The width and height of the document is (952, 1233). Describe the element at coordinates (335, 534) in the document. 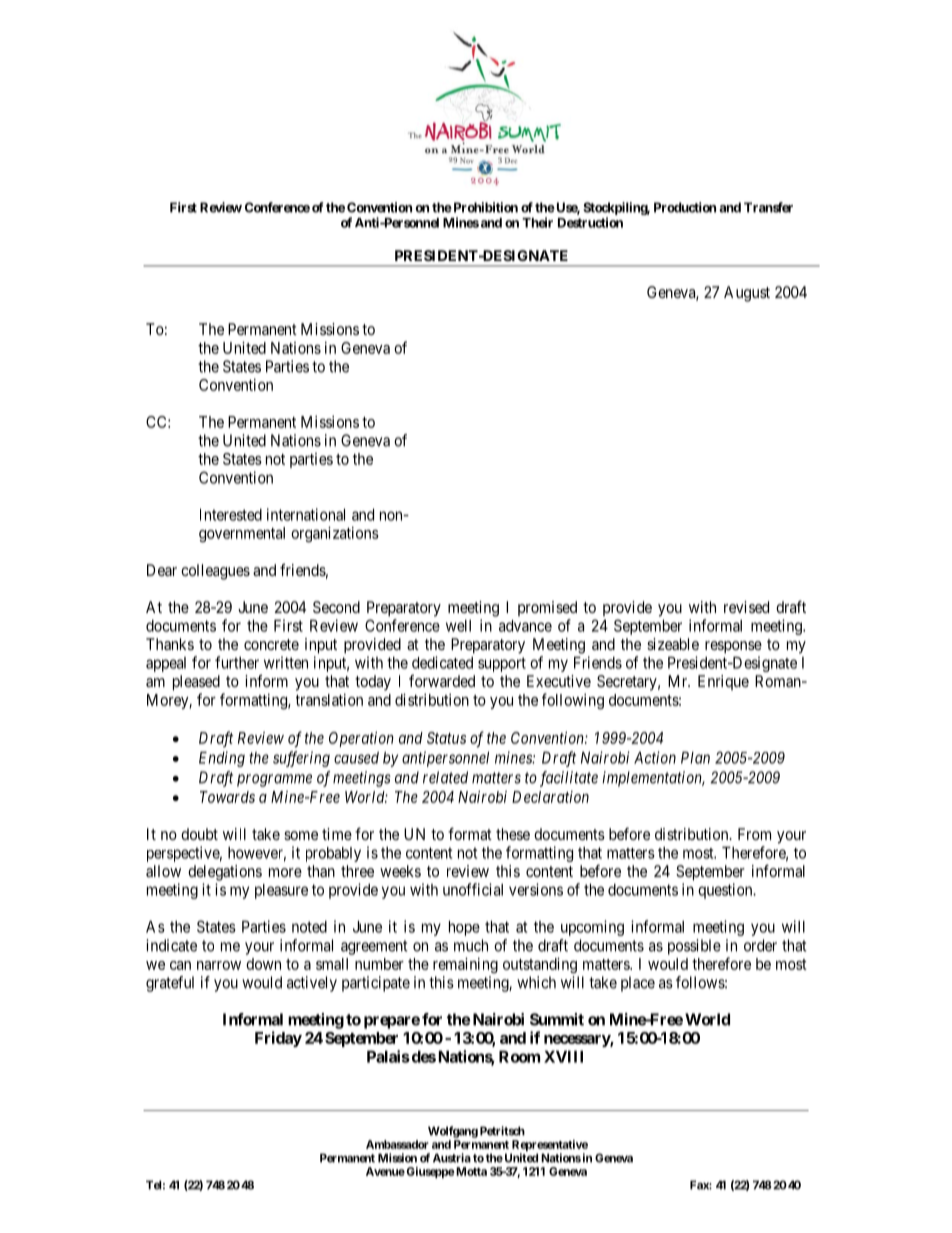

I see `organizations` at that location.
